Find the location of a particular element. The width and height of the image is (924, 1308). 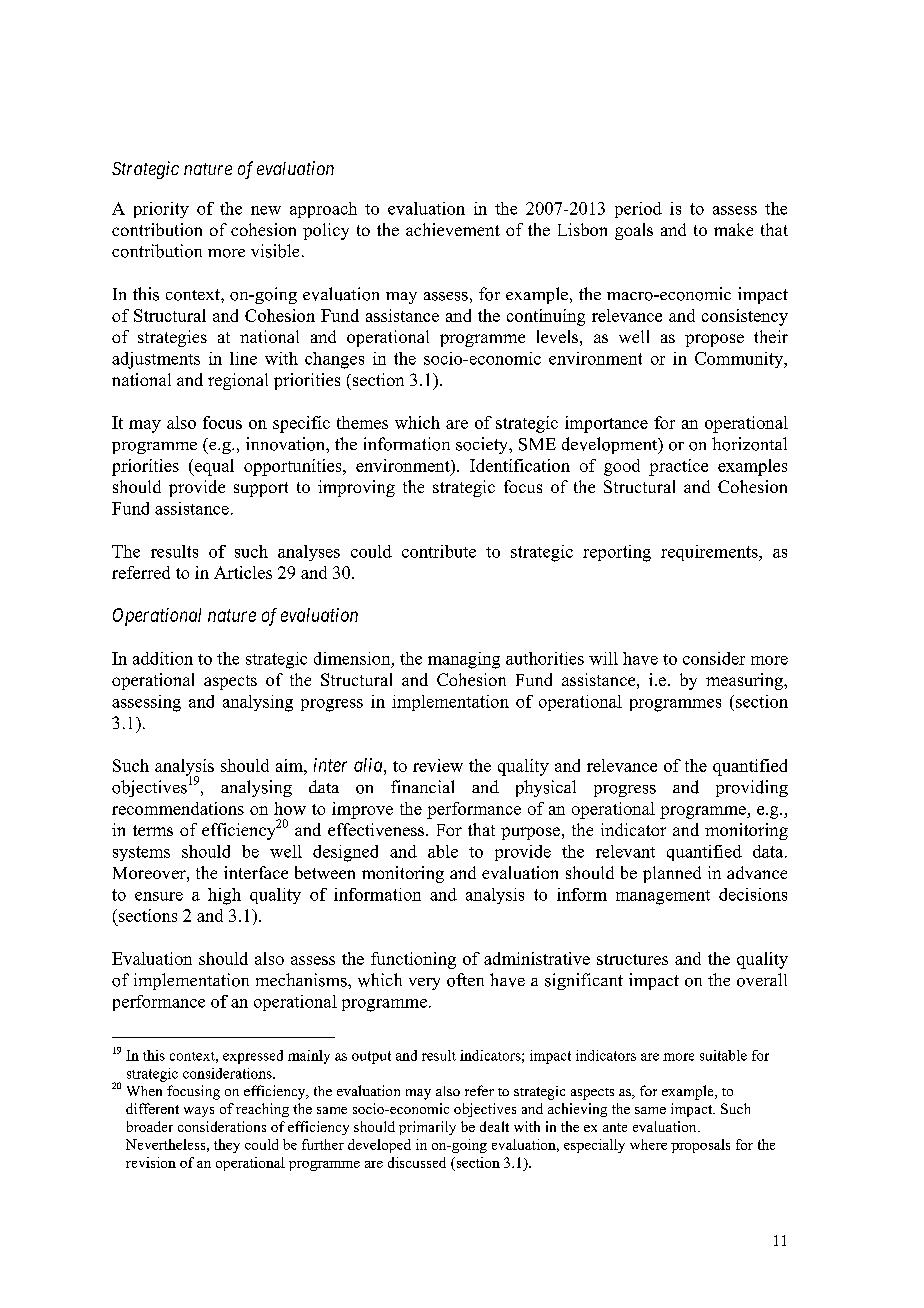

measuring is located at coordinates (745, 681).
